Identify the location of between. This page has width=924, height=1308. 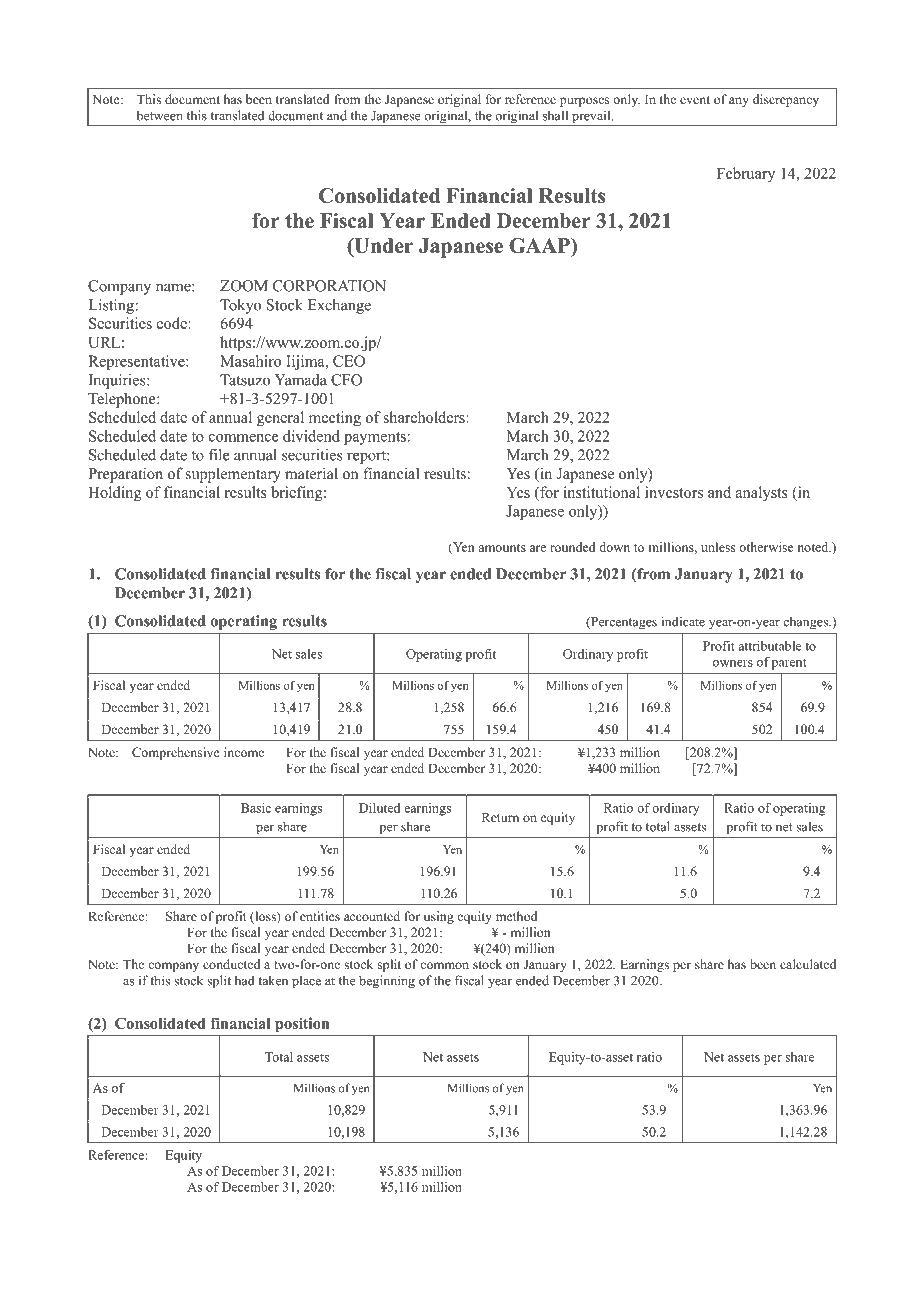
(160, 115).
